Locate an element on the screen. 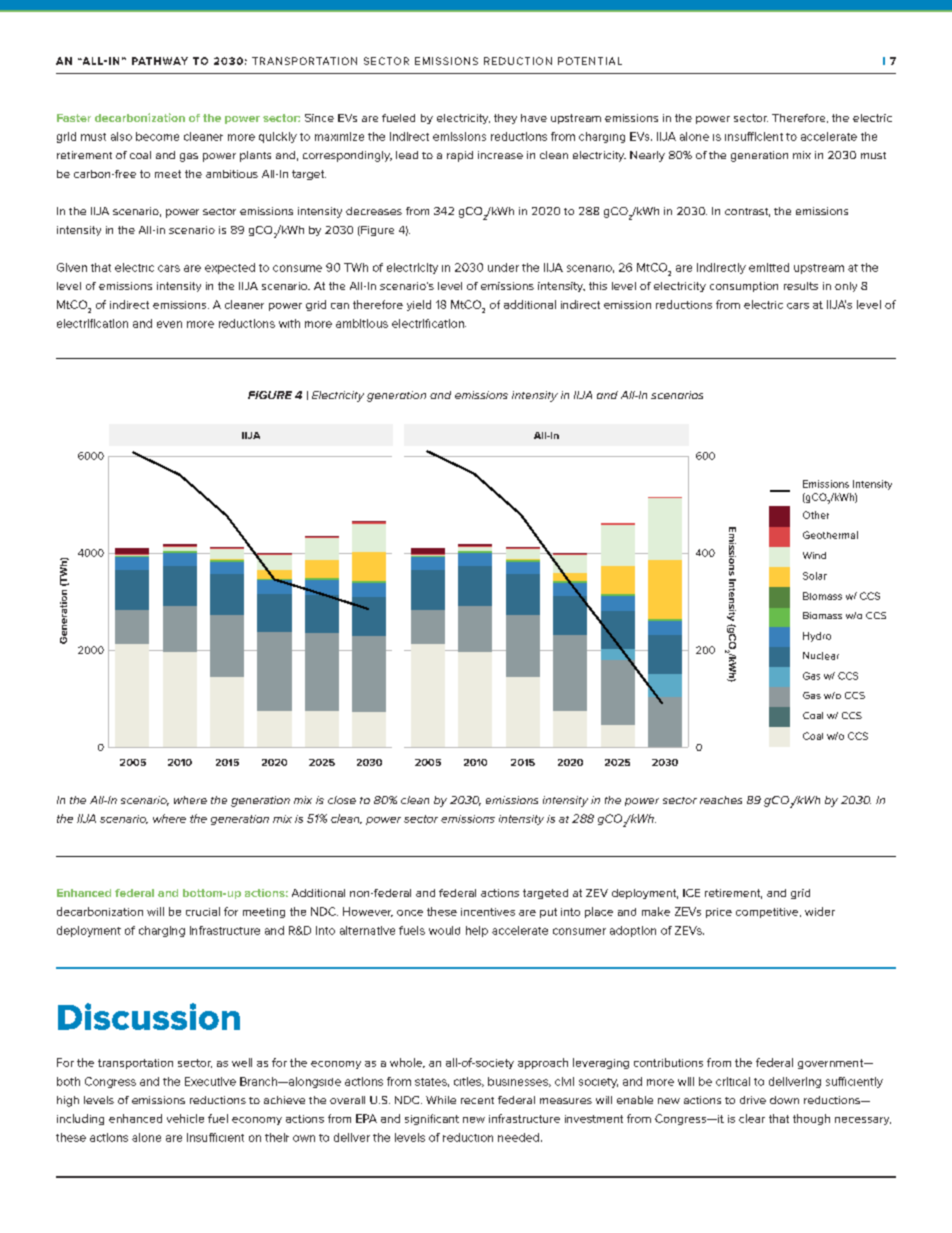 This screenshot has width=952, height=1233. close is located at coordinates (342, 800).
